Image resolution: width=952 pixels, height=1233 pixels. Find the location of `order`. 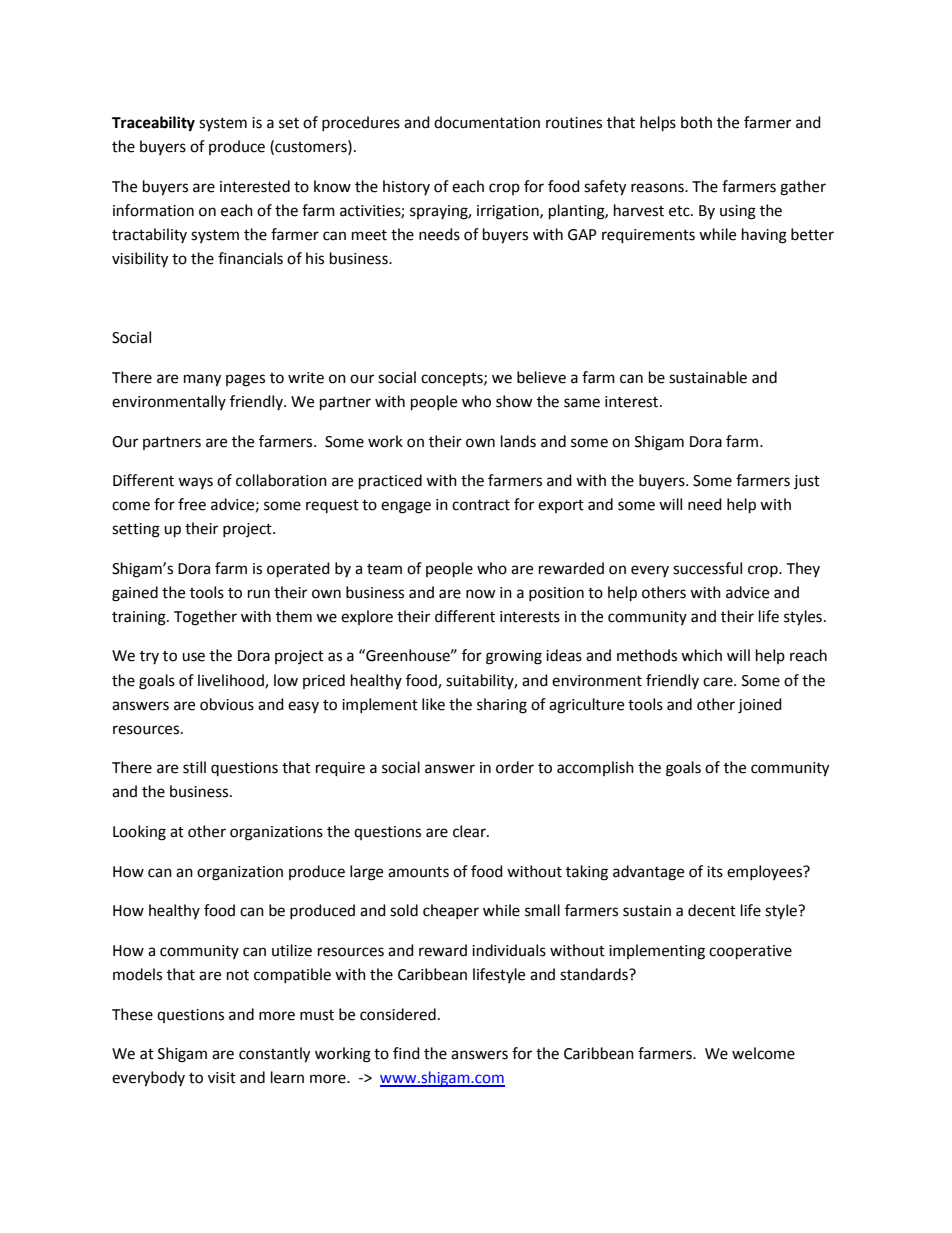

order is located at coordinates (515, 767).
